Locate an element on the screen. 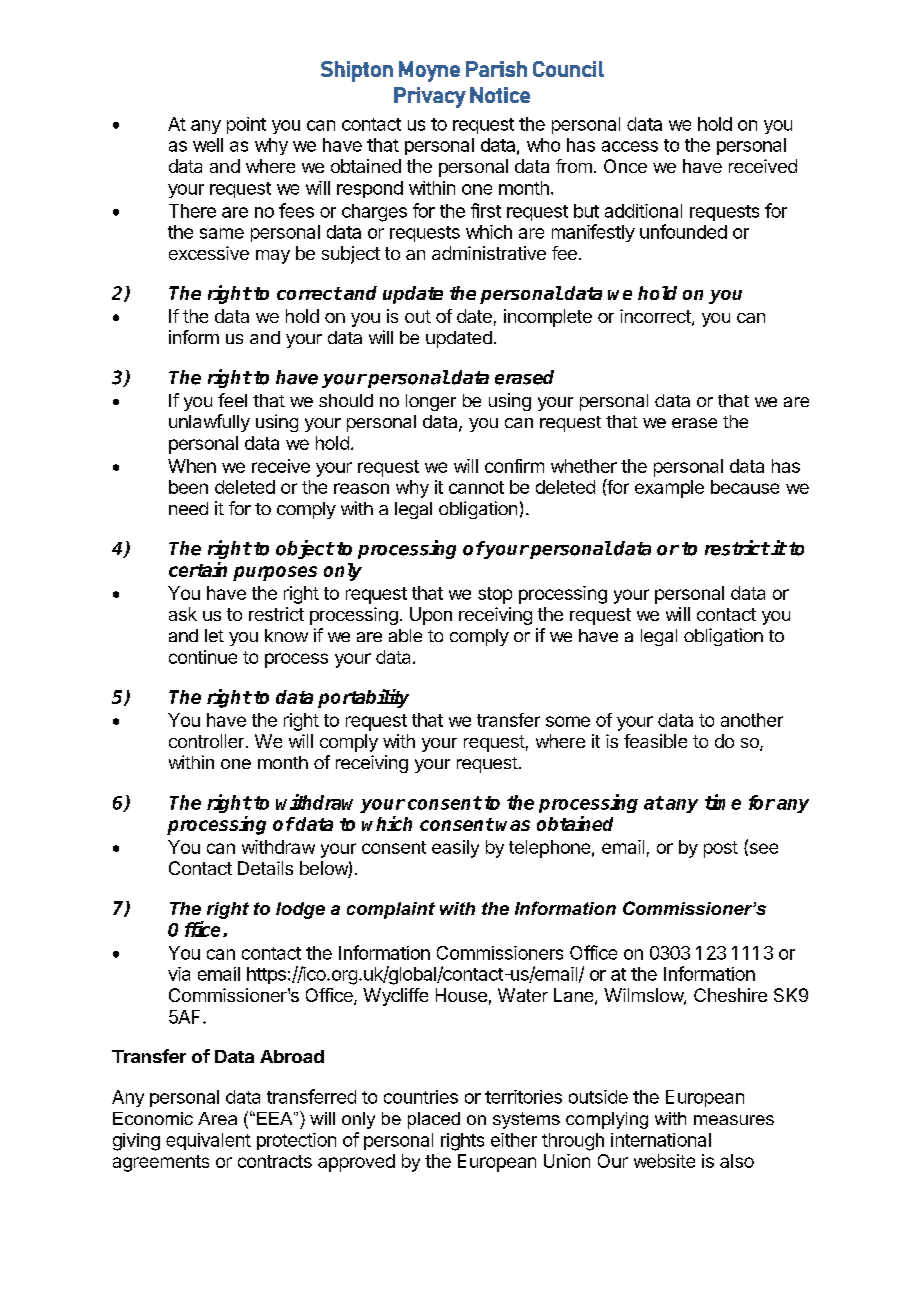 This screenshot has width=924, height=1307. equivalent is located at coordinates (208, 1141).
